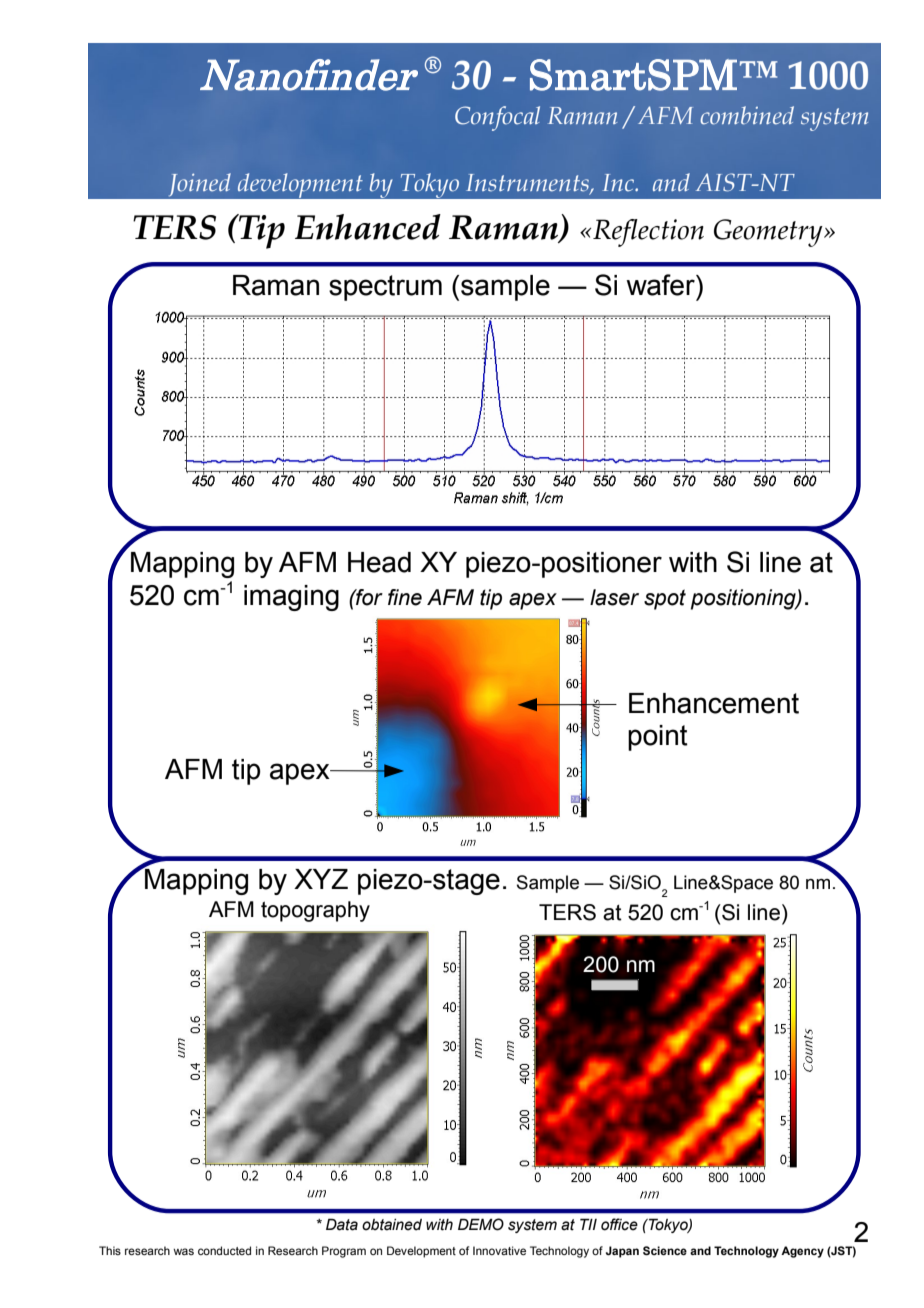  What do you see at coordinates (497, 118) in the screenshot?
I see `Confocal` at bounding box center [497, 118].
